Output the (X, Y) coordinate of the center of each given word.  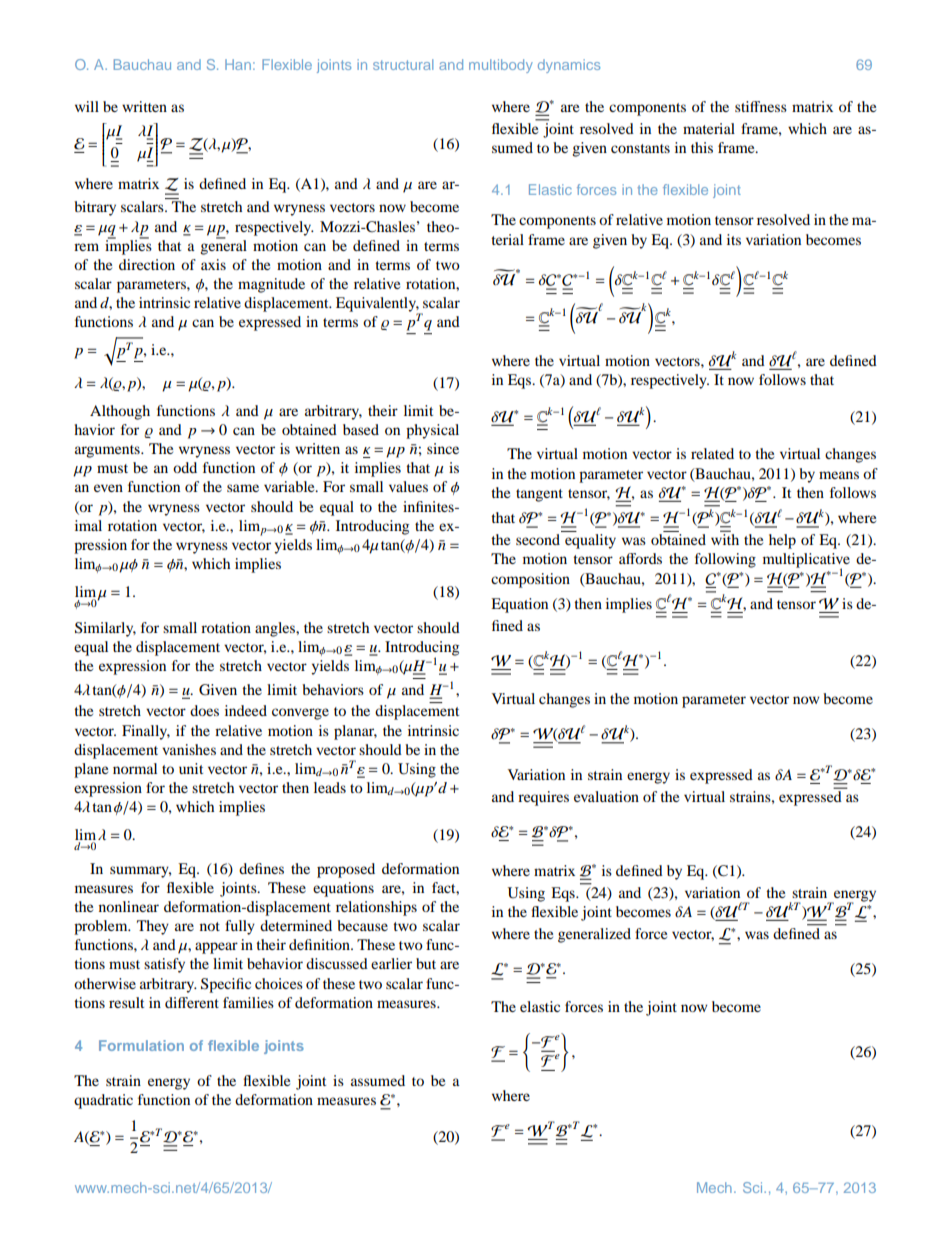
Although (120, 412)
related (712, 453)
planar (355, 732)
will (87, 106)
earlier (391, 963)
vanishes (189, 749)
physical (432, 431)
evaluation (606, 796)
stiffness (761, 106)
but (426, 963)
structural (403, 64)
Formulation (141, 1045)
